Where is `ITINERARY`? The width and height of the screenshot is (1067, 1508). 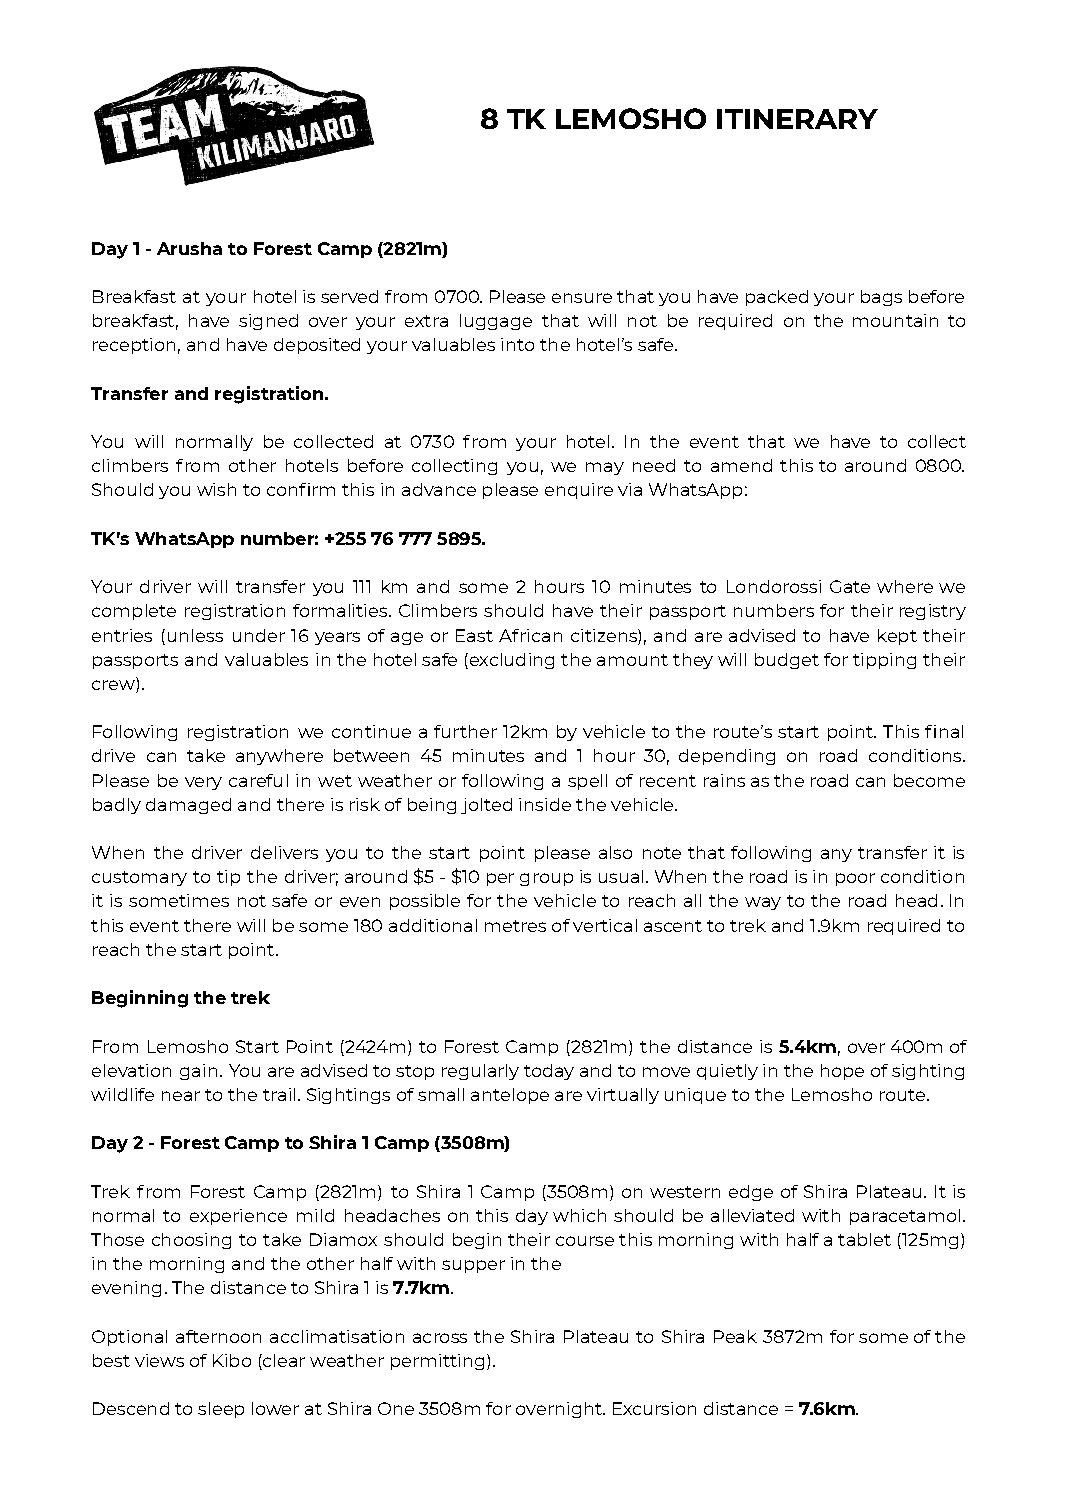
ITINERARY is located at coordinates (797, 119).
